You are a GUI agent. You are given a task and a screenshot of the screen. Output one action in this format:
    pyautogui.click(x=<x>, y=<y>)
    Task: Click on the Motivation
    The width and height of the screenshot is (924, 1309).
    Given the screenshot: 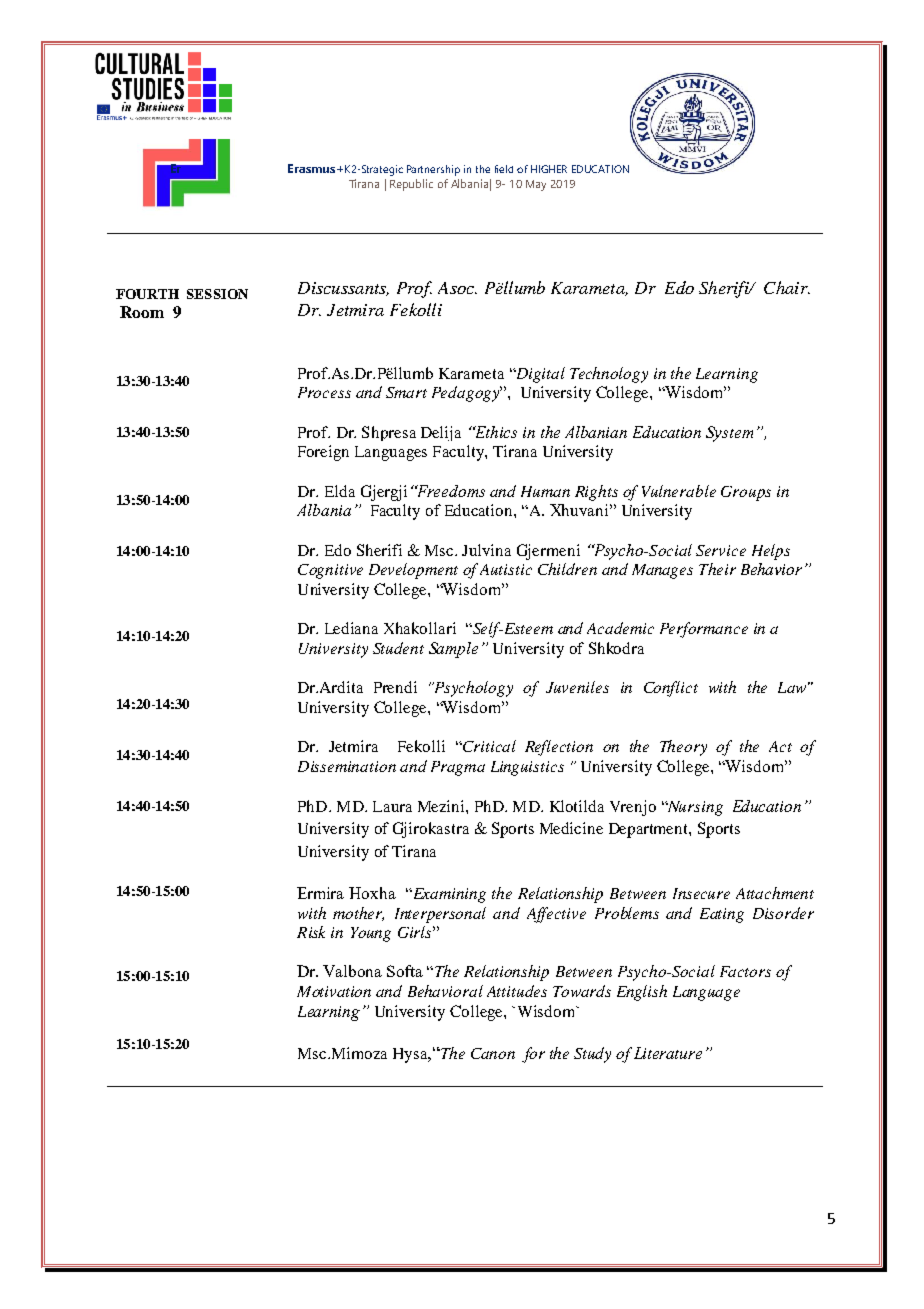 What is the action you would take?
    pyautogui.click(x=334, y=991)
